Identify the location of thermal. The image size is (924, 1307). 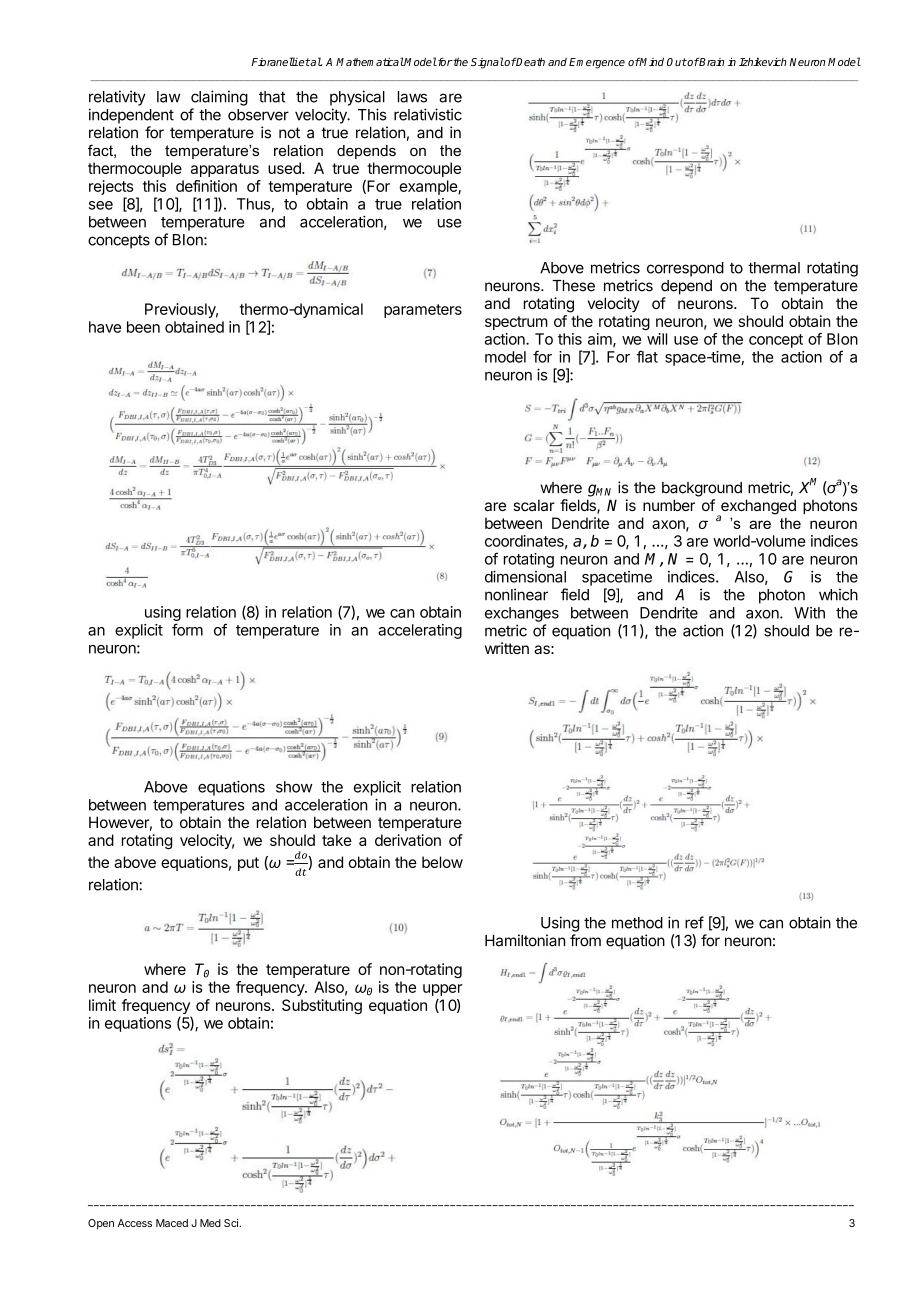
(774, 268).
